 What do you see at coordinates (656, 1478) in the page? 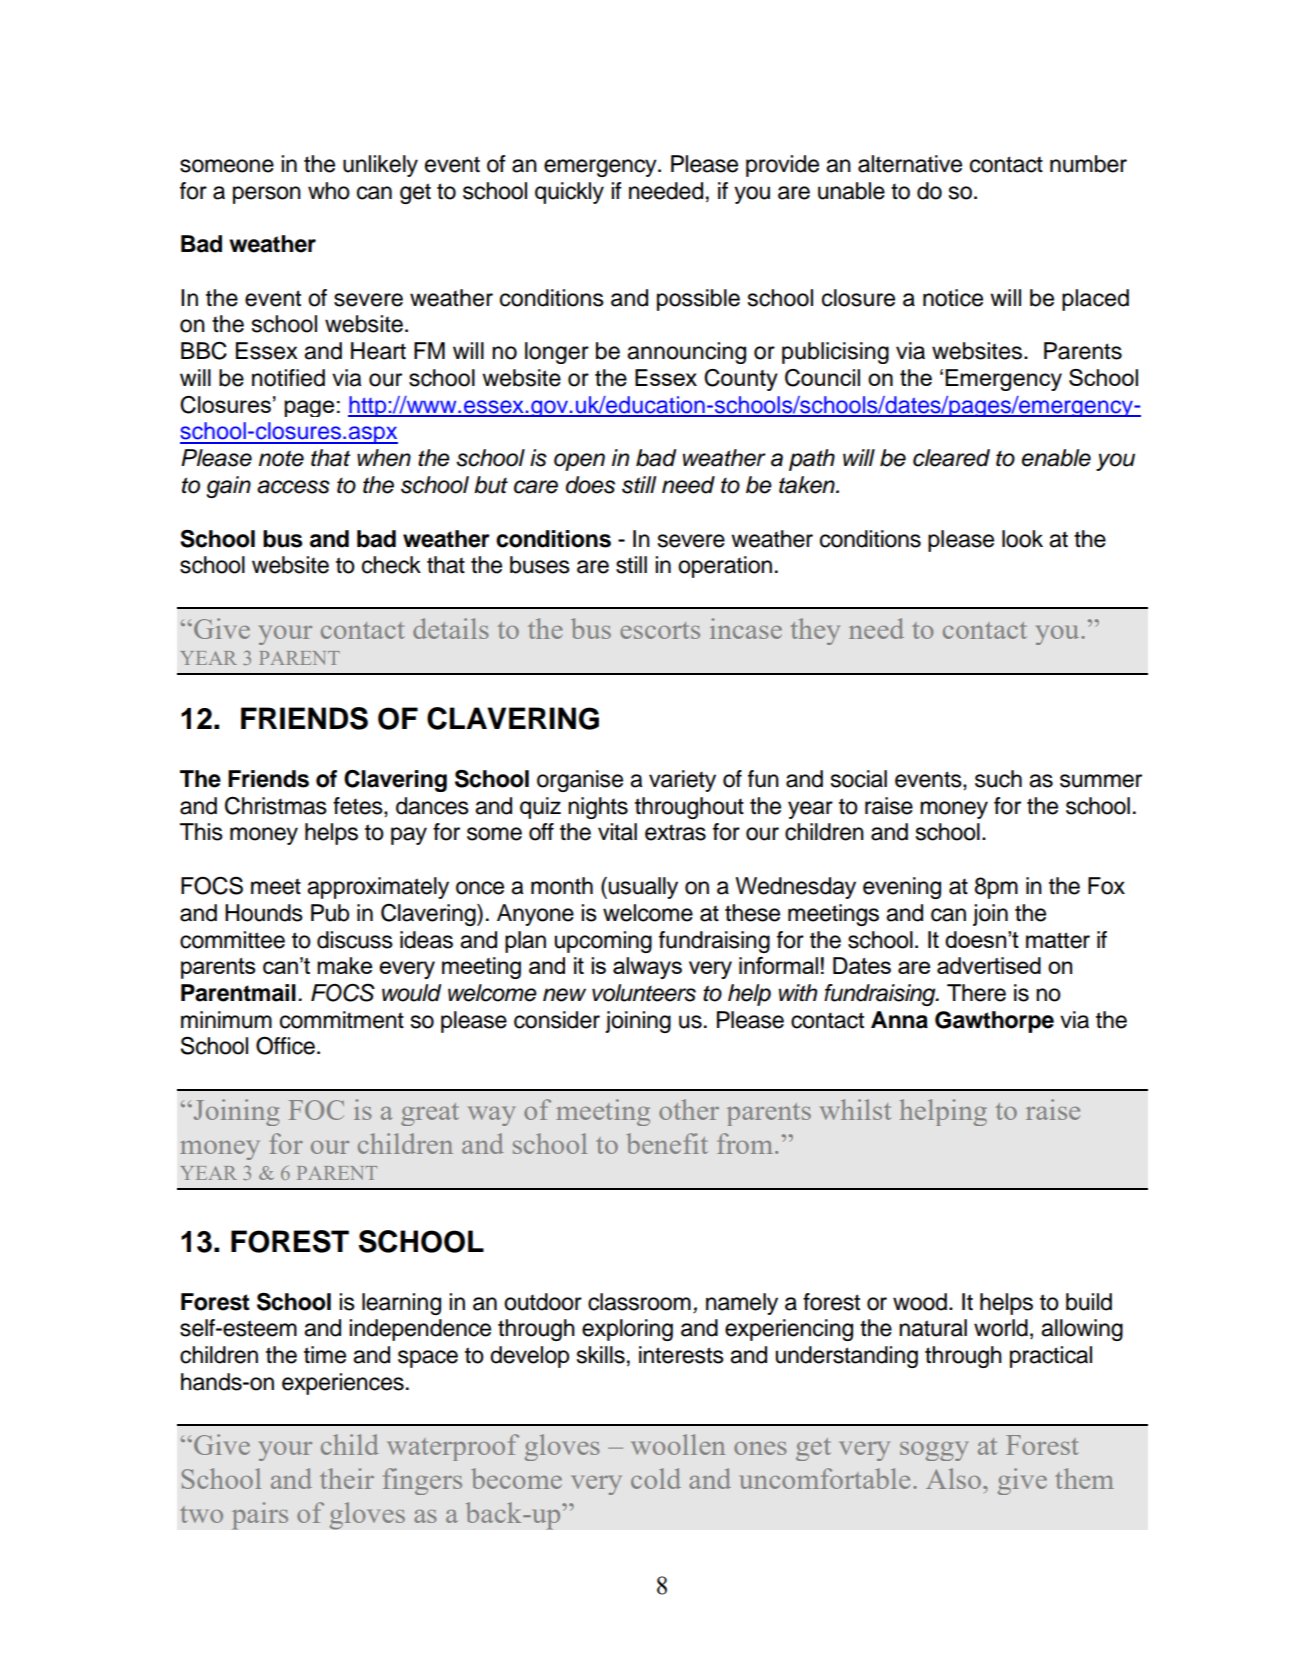
I see `cold` at bounding box center [656, 1478].
